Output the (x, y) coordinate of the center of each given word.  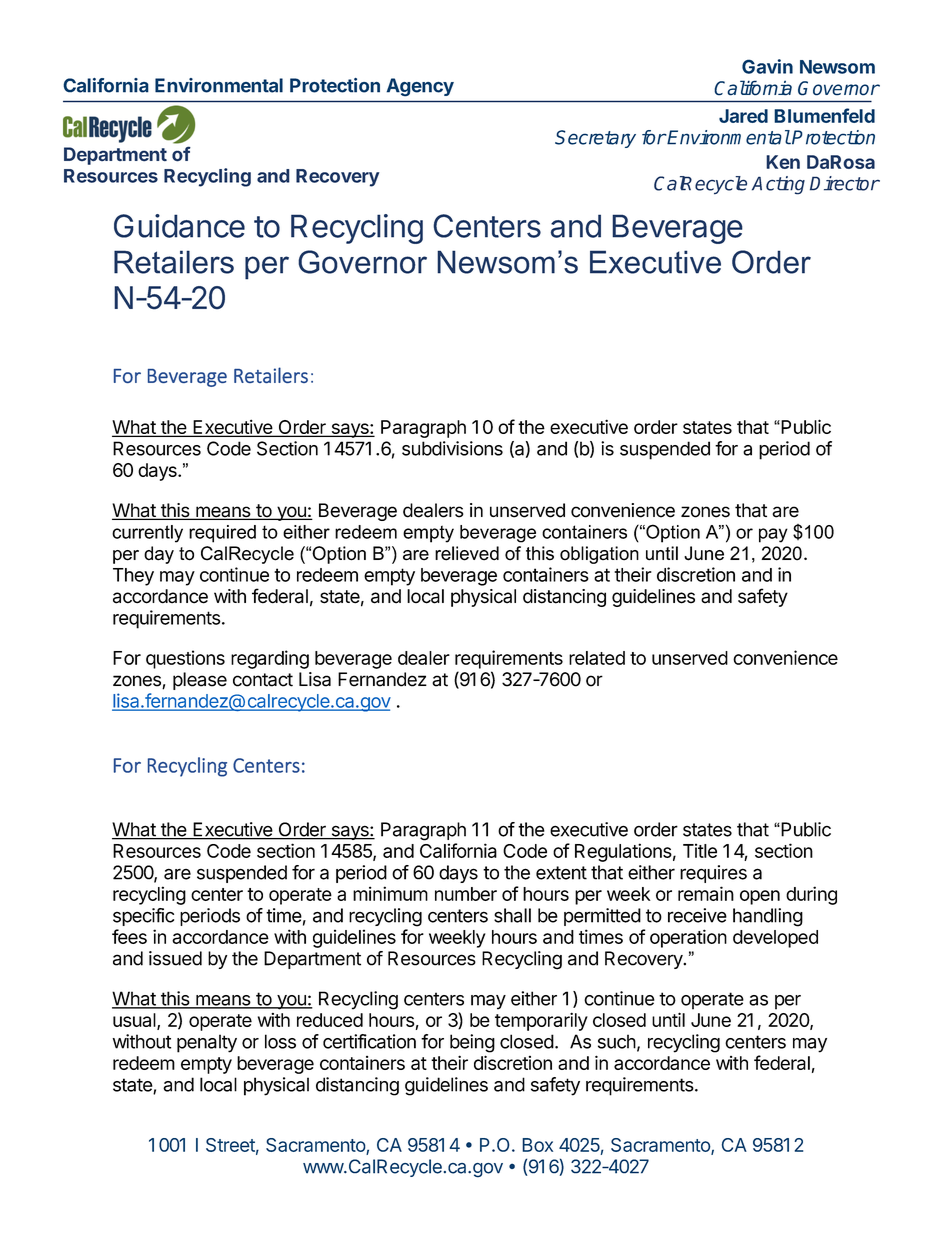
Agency (420, 87)
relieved (467, 553)
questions (185, 659)
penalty (207, 1043)
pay (773, 535)
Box (537, 1145)
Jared (743, 116)
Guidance (179, 226)
